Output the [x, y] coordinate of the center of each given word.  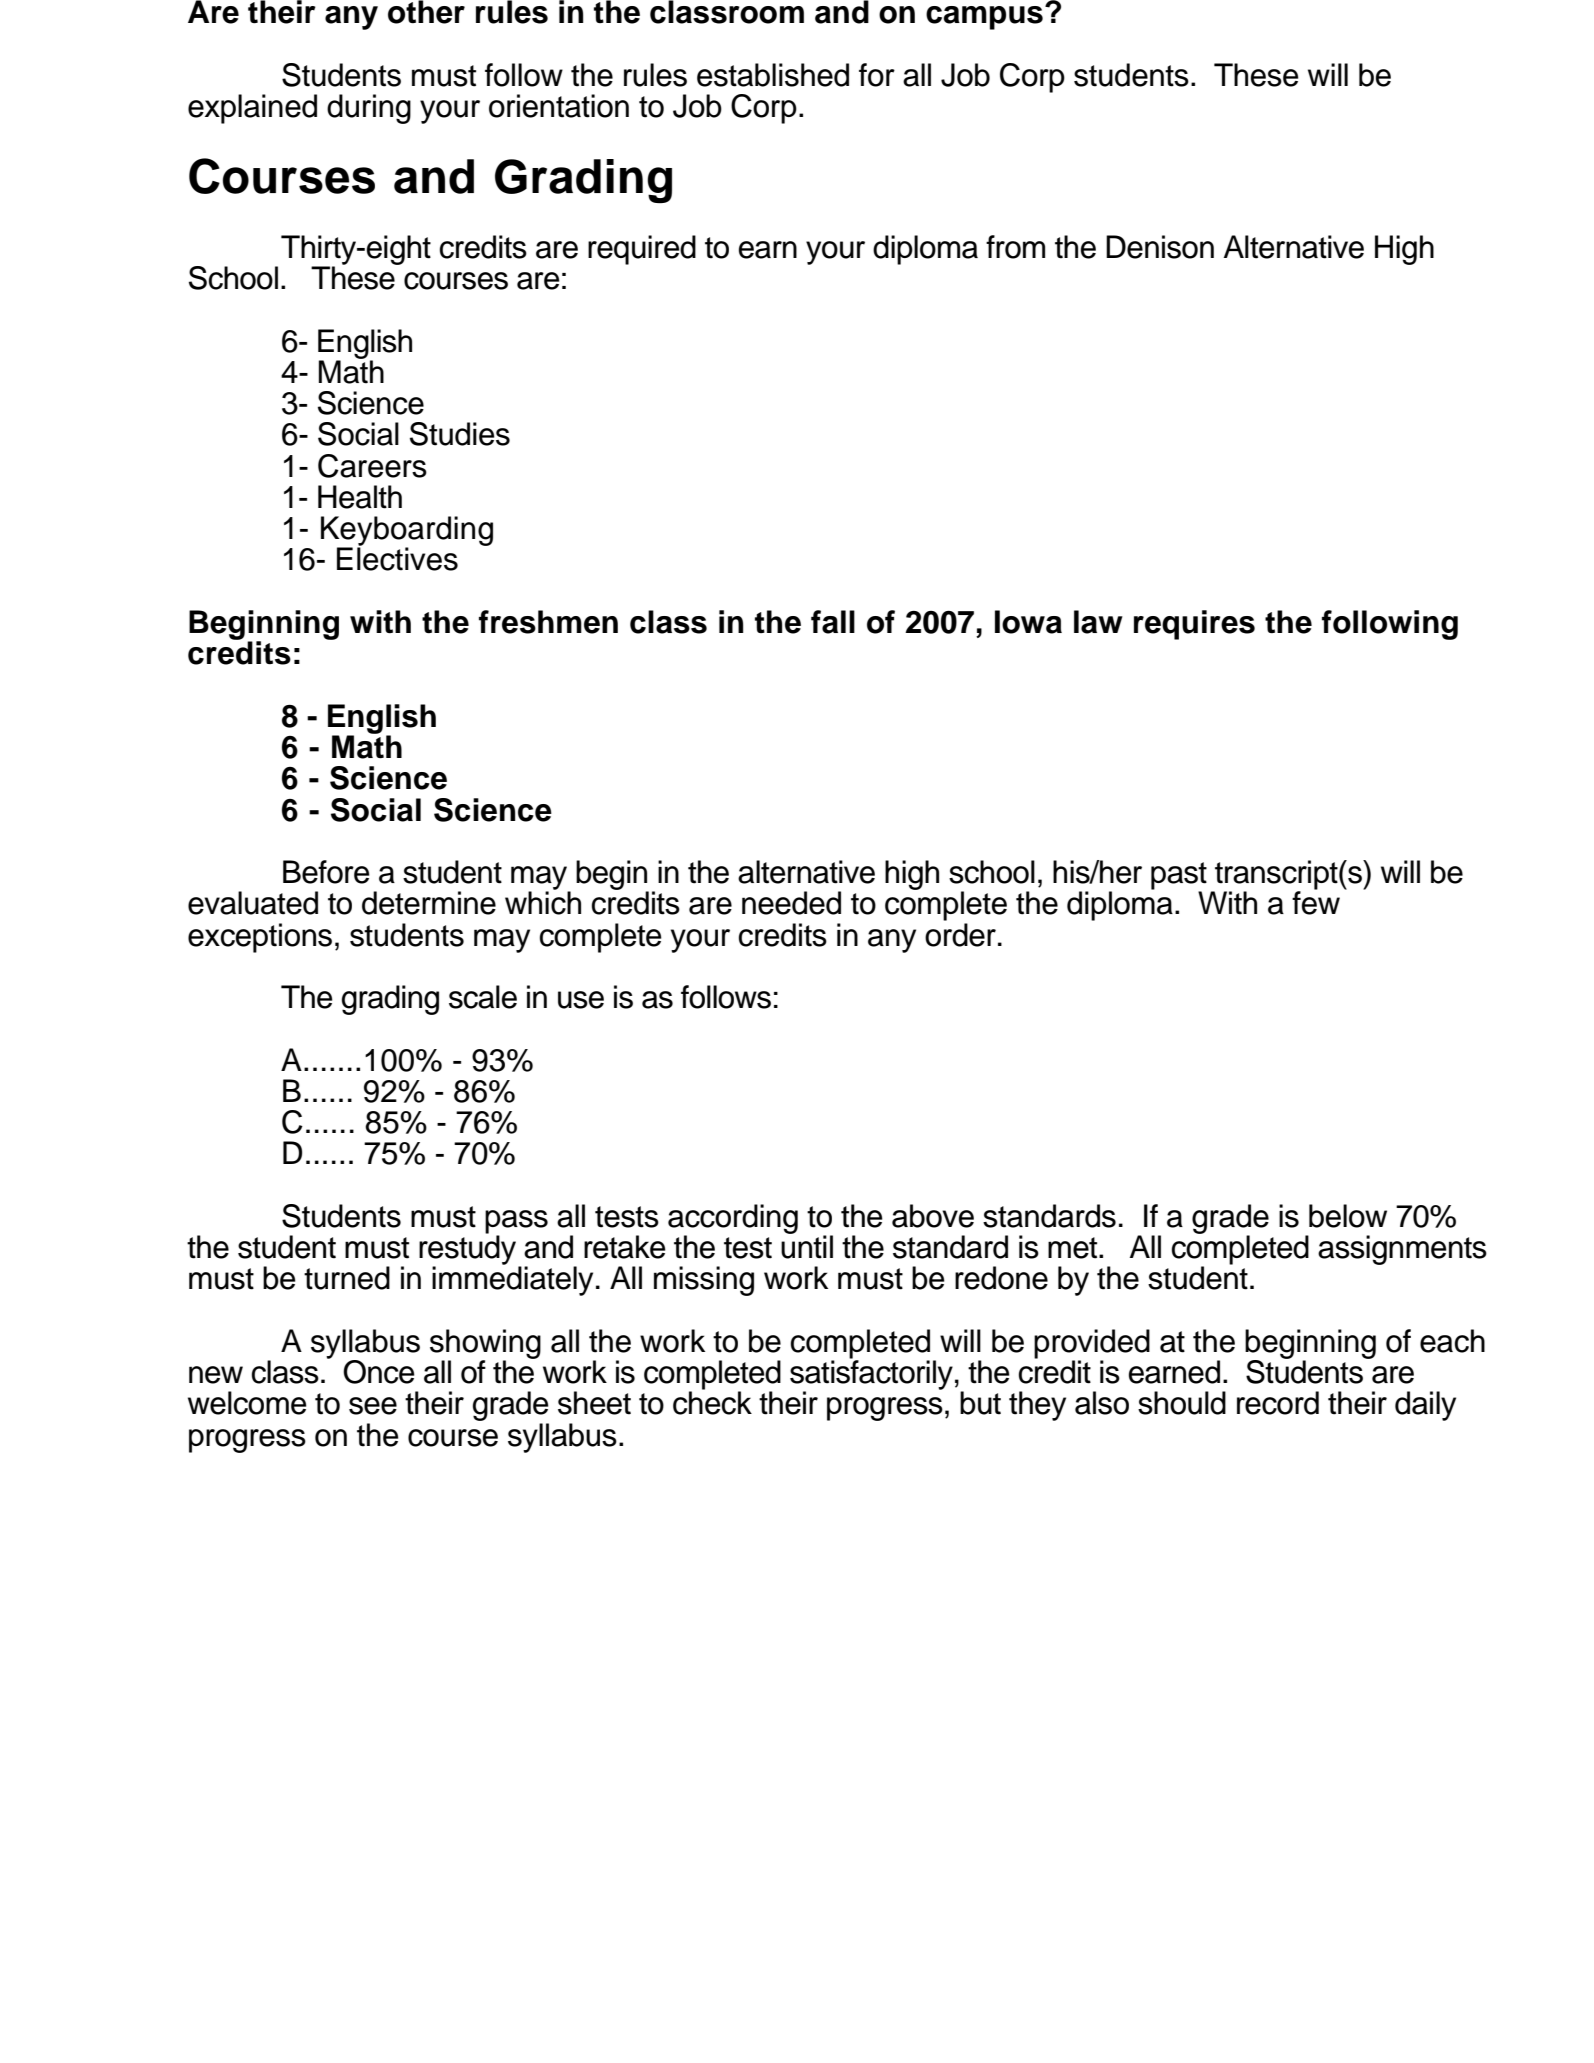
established [773, 75]
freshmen [548, 622]
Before [326, 872]
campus [984, 18]
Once [379, 1372]
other [426, 12]
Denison [1160, 247]
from [1015, 247]
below [1348, 1216]
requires [1194, 625]
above [933, 1216]
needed [791, 903]
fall [833, 622]
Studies [460, 434]
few [1316, 902]
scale [483, 997]
